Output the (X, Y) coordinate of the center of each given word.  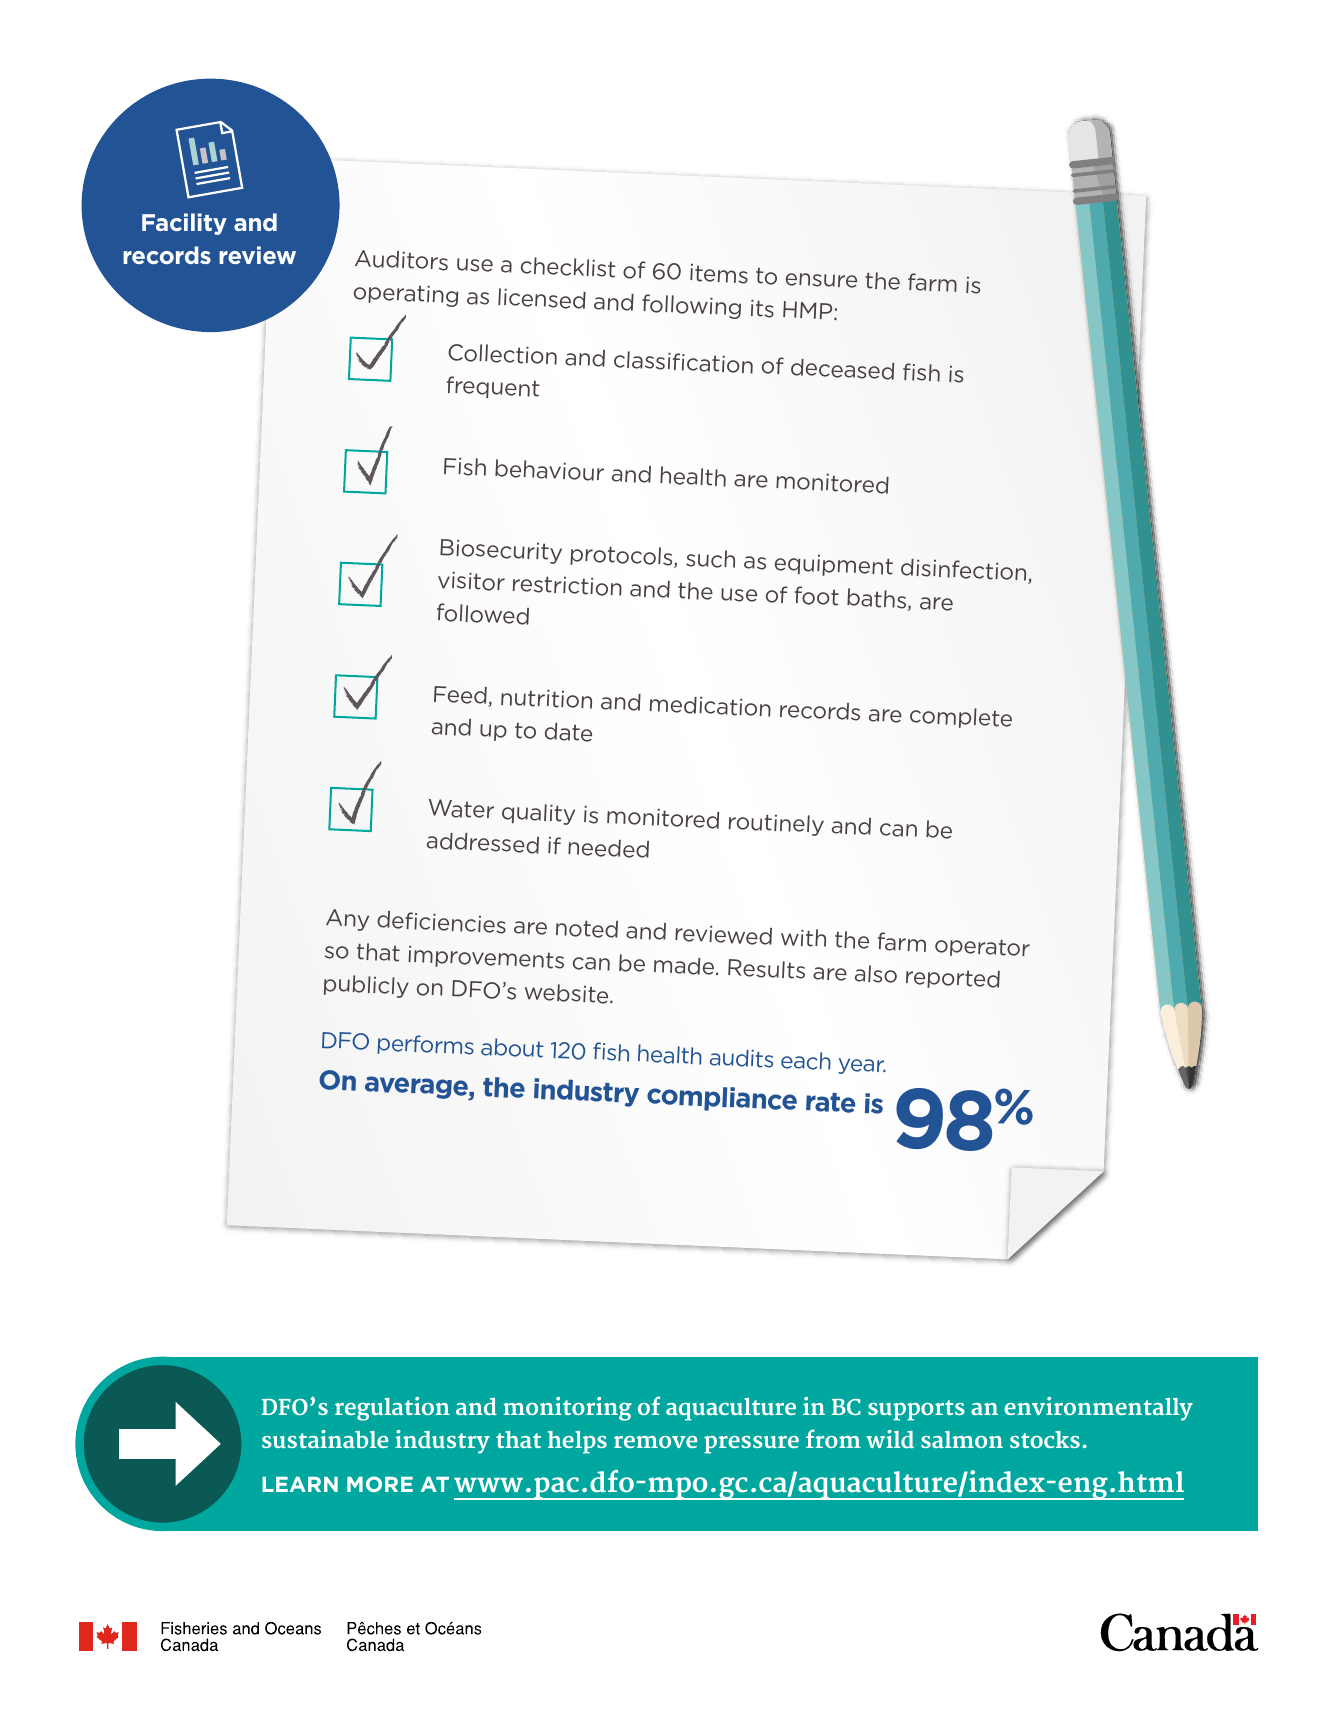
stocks (1045, 1439)
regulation (392, 1409)
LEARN (300, 1484)
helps (577, 1442)
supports (916, 1410)
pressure (751, 1445)
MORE (380, 1484)
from (833, 1438)
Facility (184, 224)
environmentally (1098, 1409)
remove (655, 1442)
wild (890, 1439)
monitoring (567, 1409)
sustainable (325, 1439)
